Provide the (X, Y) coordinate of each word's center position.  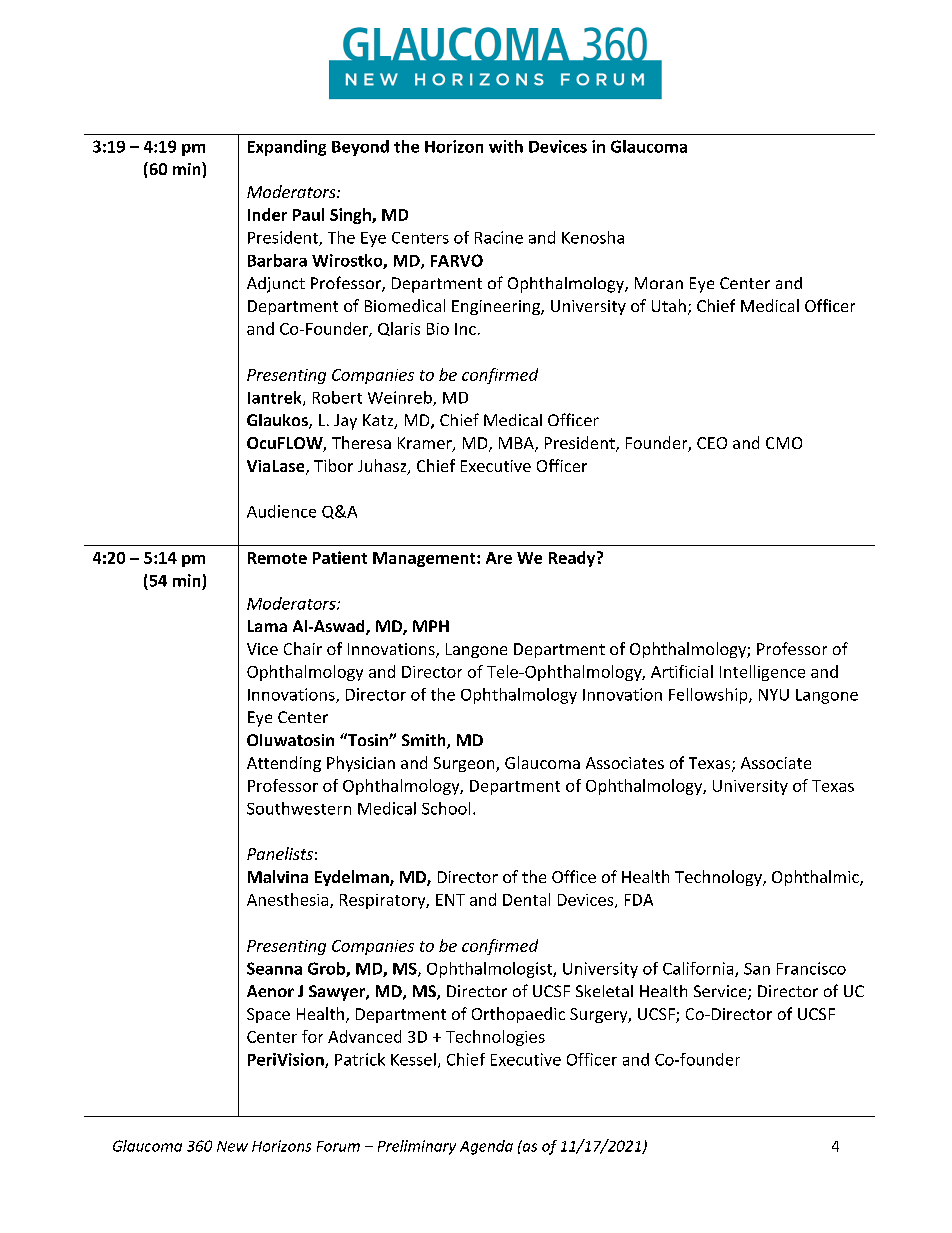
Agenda (486, 1147)
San (757, 969)
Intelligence (762, 673)
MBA (517, 444)
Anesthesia (289, 900)
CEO (712, 443)
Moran (659, 283)
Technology (719, 878)
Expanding (287, 148)
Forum (338, 1146)
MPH (431, 626)
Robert (337, 397)
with (506, 146)
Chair (303, 648)
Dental (526, 899)
